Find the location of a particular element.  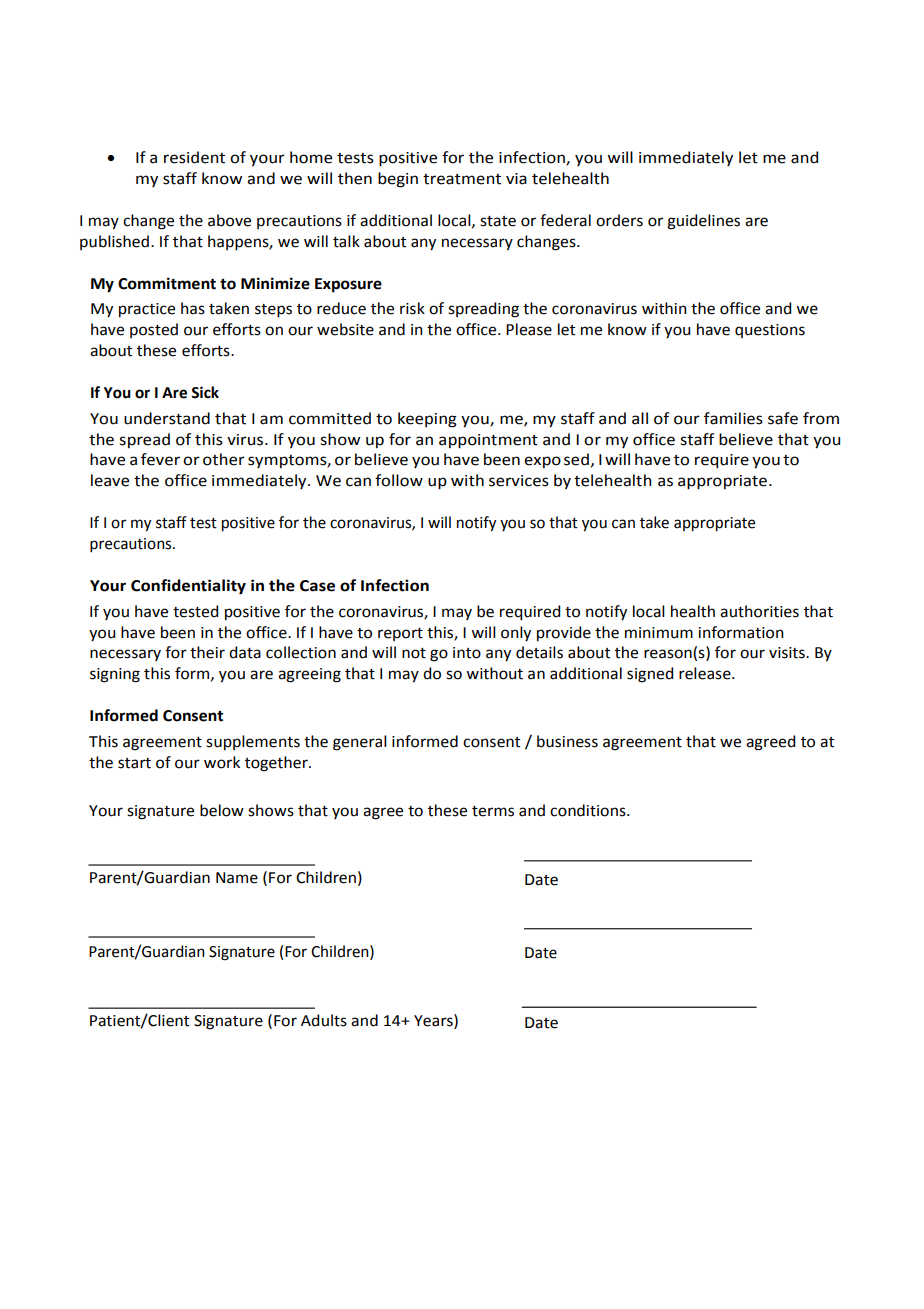

Adults is located at coordinates (324, 1020).
